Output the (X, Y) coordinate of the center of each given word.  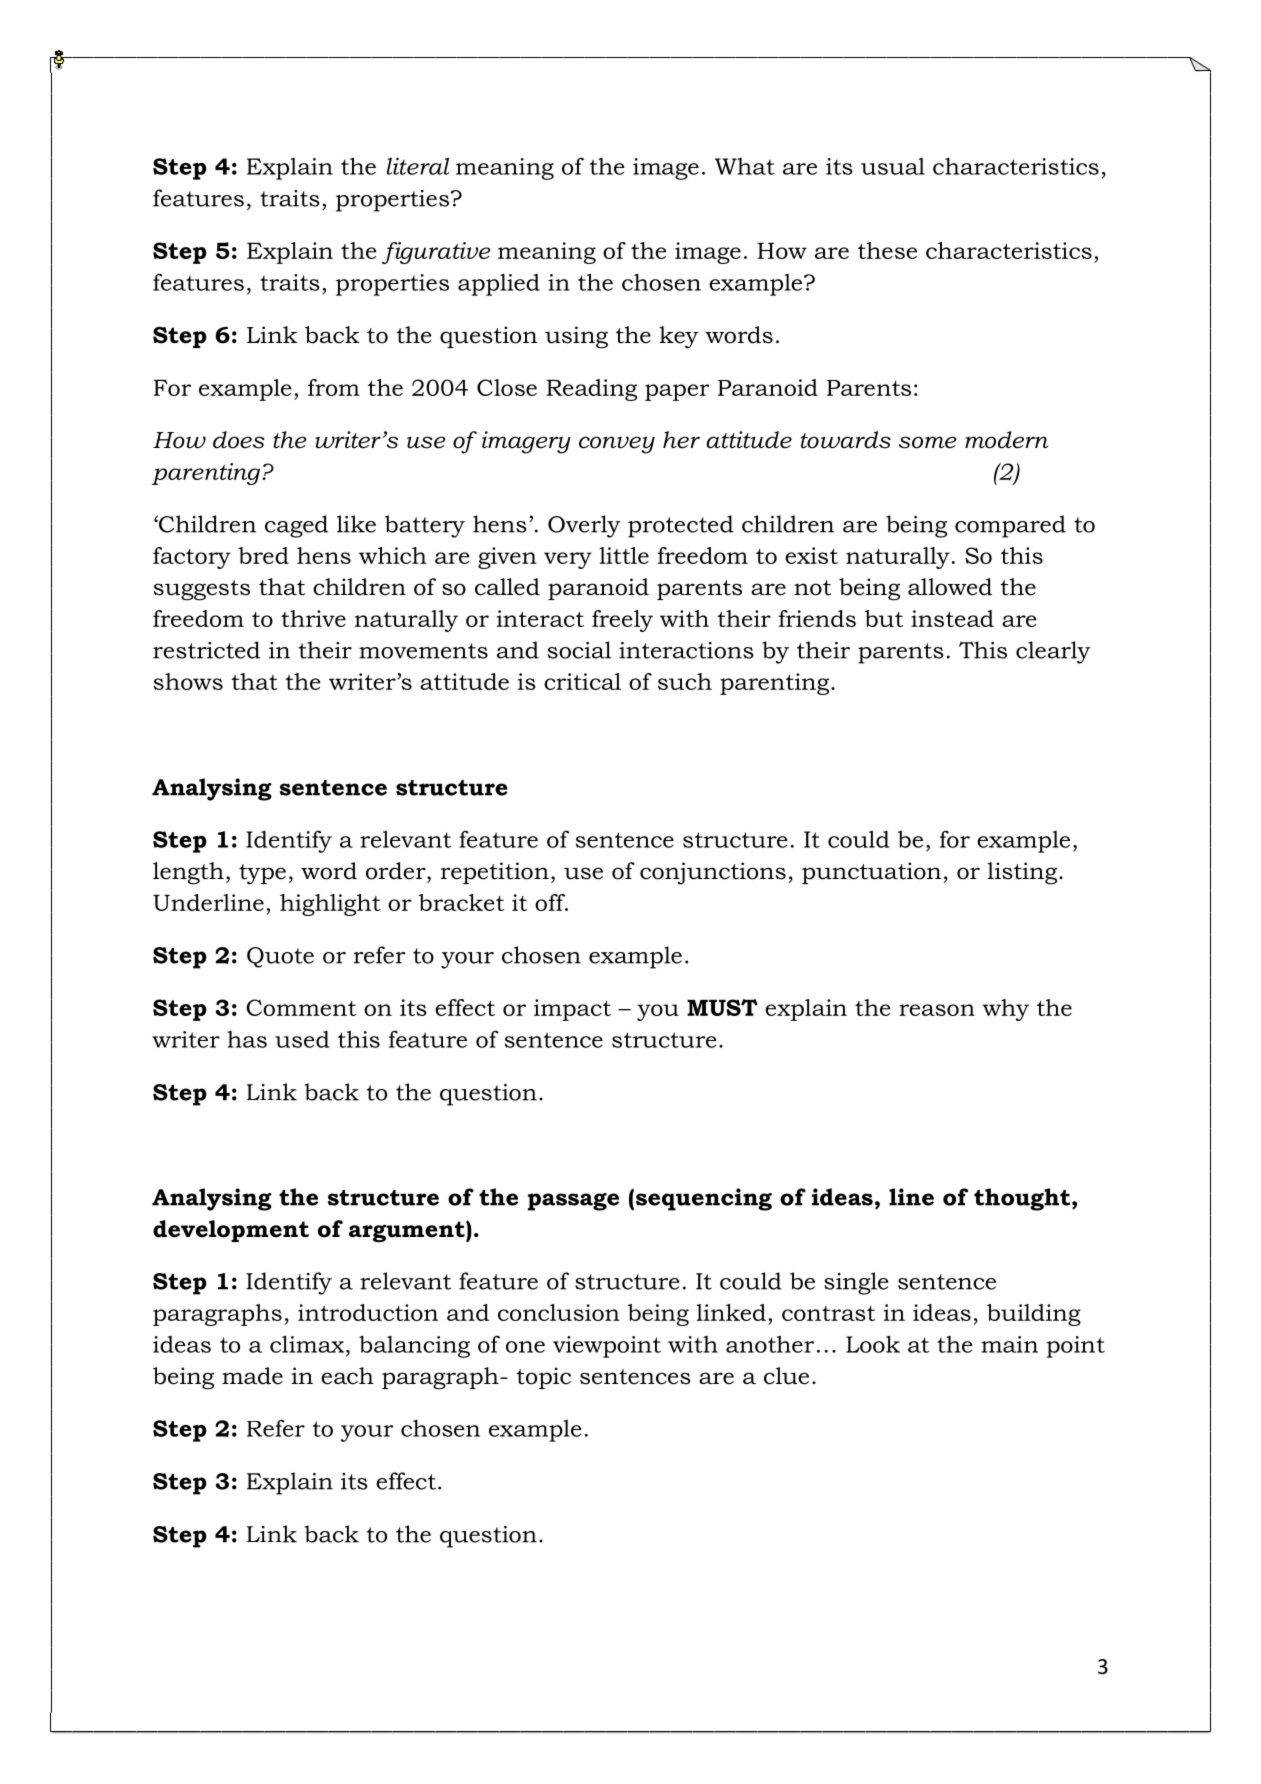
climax (307, 1344)
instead (952, 618)
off (551, 902)
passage (573, 1202)
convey (617, 445)
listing (1023, 873)
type (262, 874)
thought (1022, 1199)
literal (418, 166)
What (745, 166)
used (302, 1039)
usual (893, 166)
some (928, 442)
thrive (313, 618)
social (579, 650)
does (239, 440)
